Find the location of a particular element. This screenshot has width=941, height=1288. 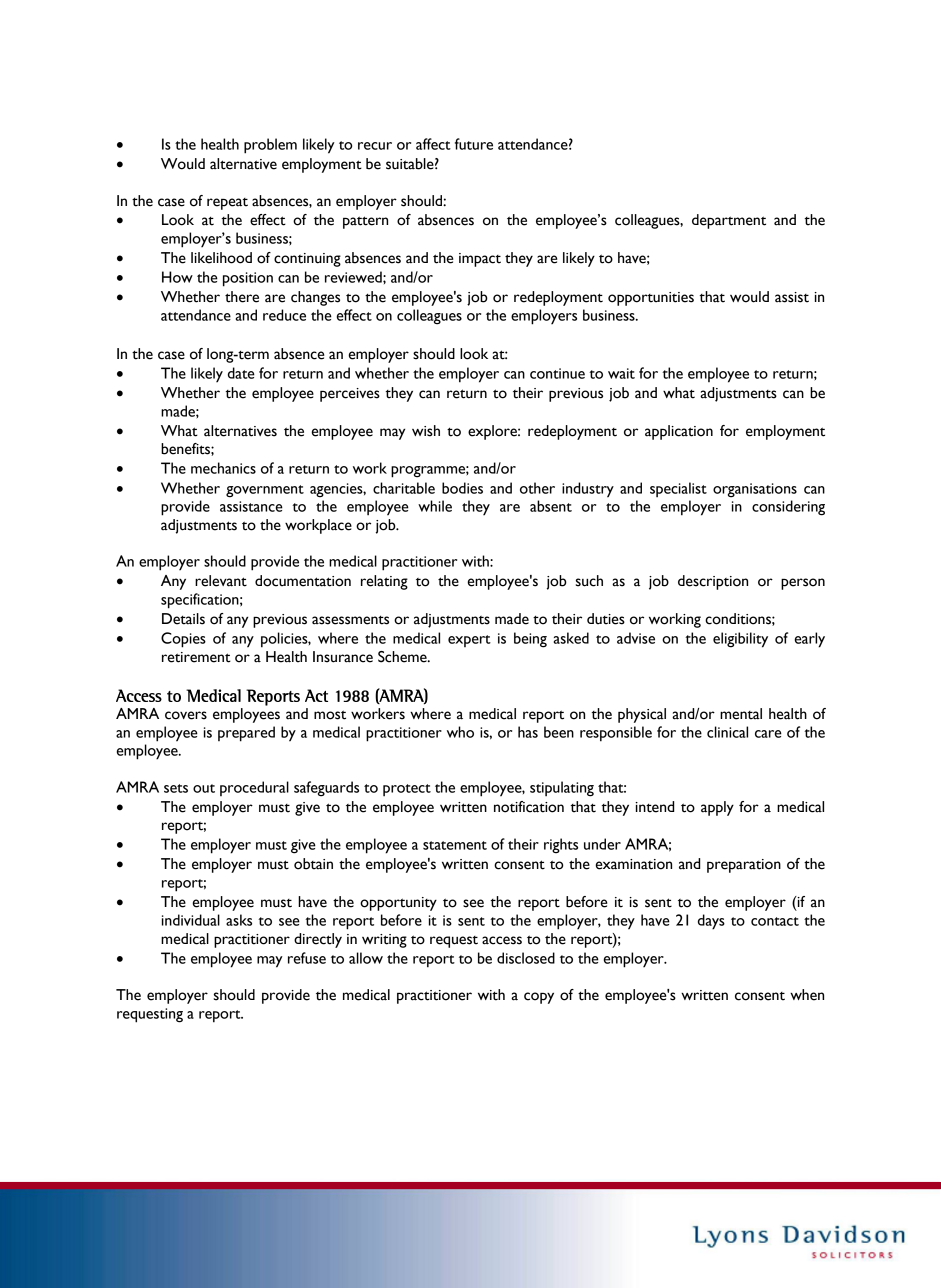

continue is located at coordinates (557, 373).
